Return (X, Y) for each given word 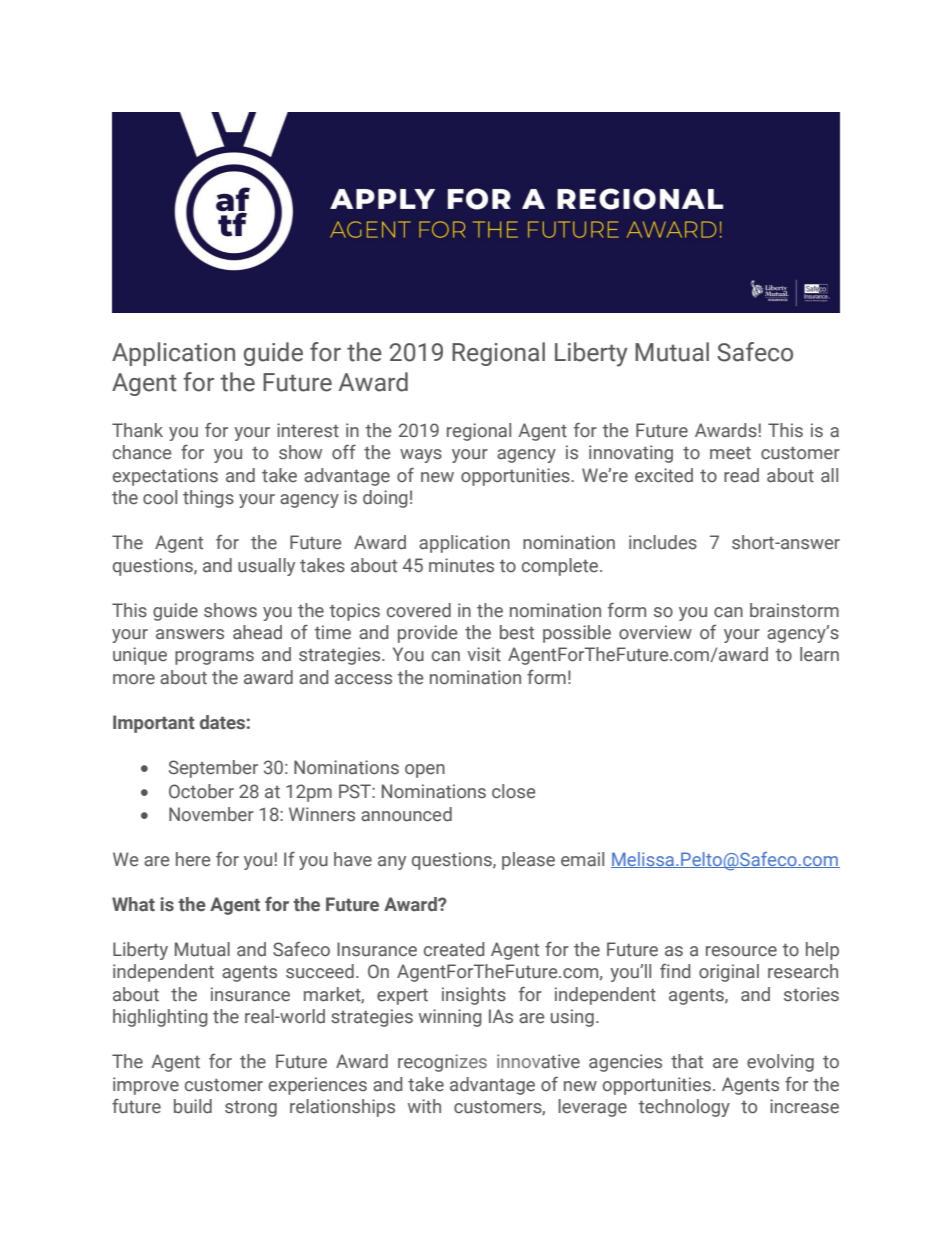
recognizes (442, 1063)
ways (421, 456)
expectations (165, 477)
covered (419, 610)
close (513, 791)
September (213, 769)
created (454, 949)
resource (741, 951)
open (425, 771)
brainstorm (794, 610)
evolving (780, 1063)
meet (730, 453)
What (133, 904)
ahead (257, 632)
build (193, 1106)
